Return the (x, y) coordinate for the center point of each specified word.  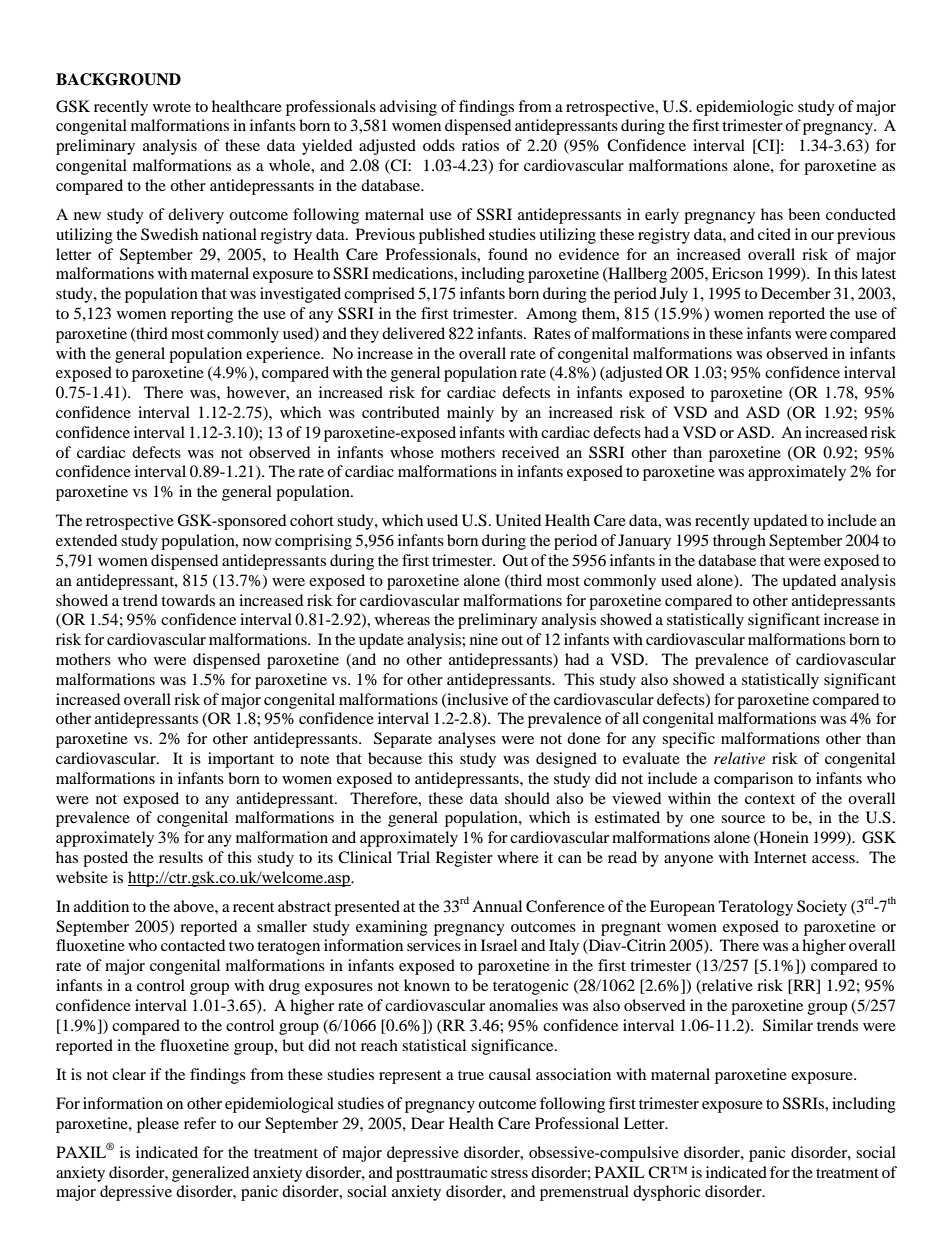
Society (822, 908)
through (739, 542)
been (804, 214)
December (796, 293)
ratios (480, 145)
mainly (470, 414)
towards (188, 600)
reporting (202, 315)
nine (484, 639)
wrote (172, 107)
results (181, 857)
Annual (497, 906)
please (158, 1125)
